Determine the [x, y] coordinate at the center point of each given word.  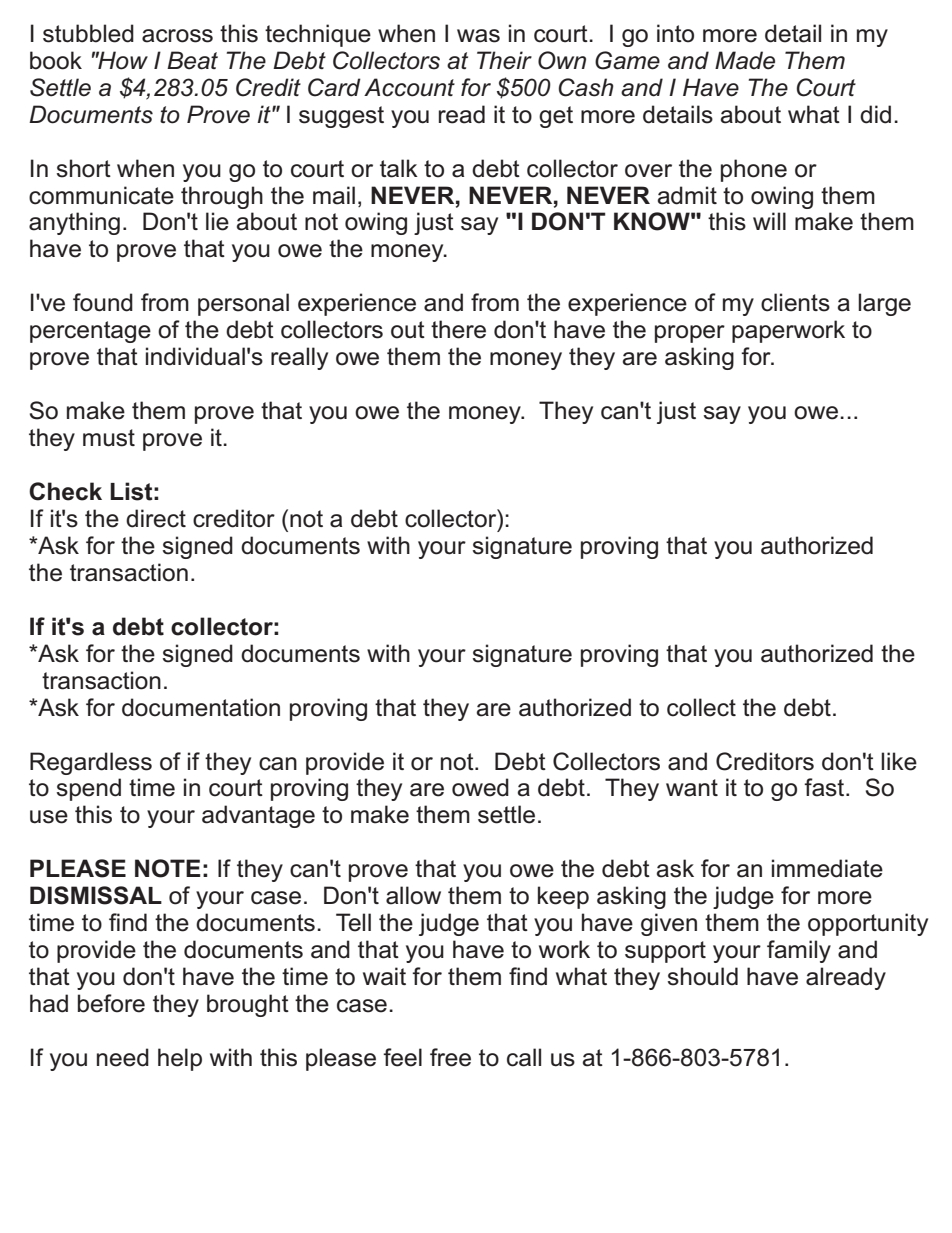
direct [156, 518]
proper [690, 334]
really [299, 358]
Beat [192, 60]
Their [504, 60]
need [123, 1057]
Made [745, 60]
